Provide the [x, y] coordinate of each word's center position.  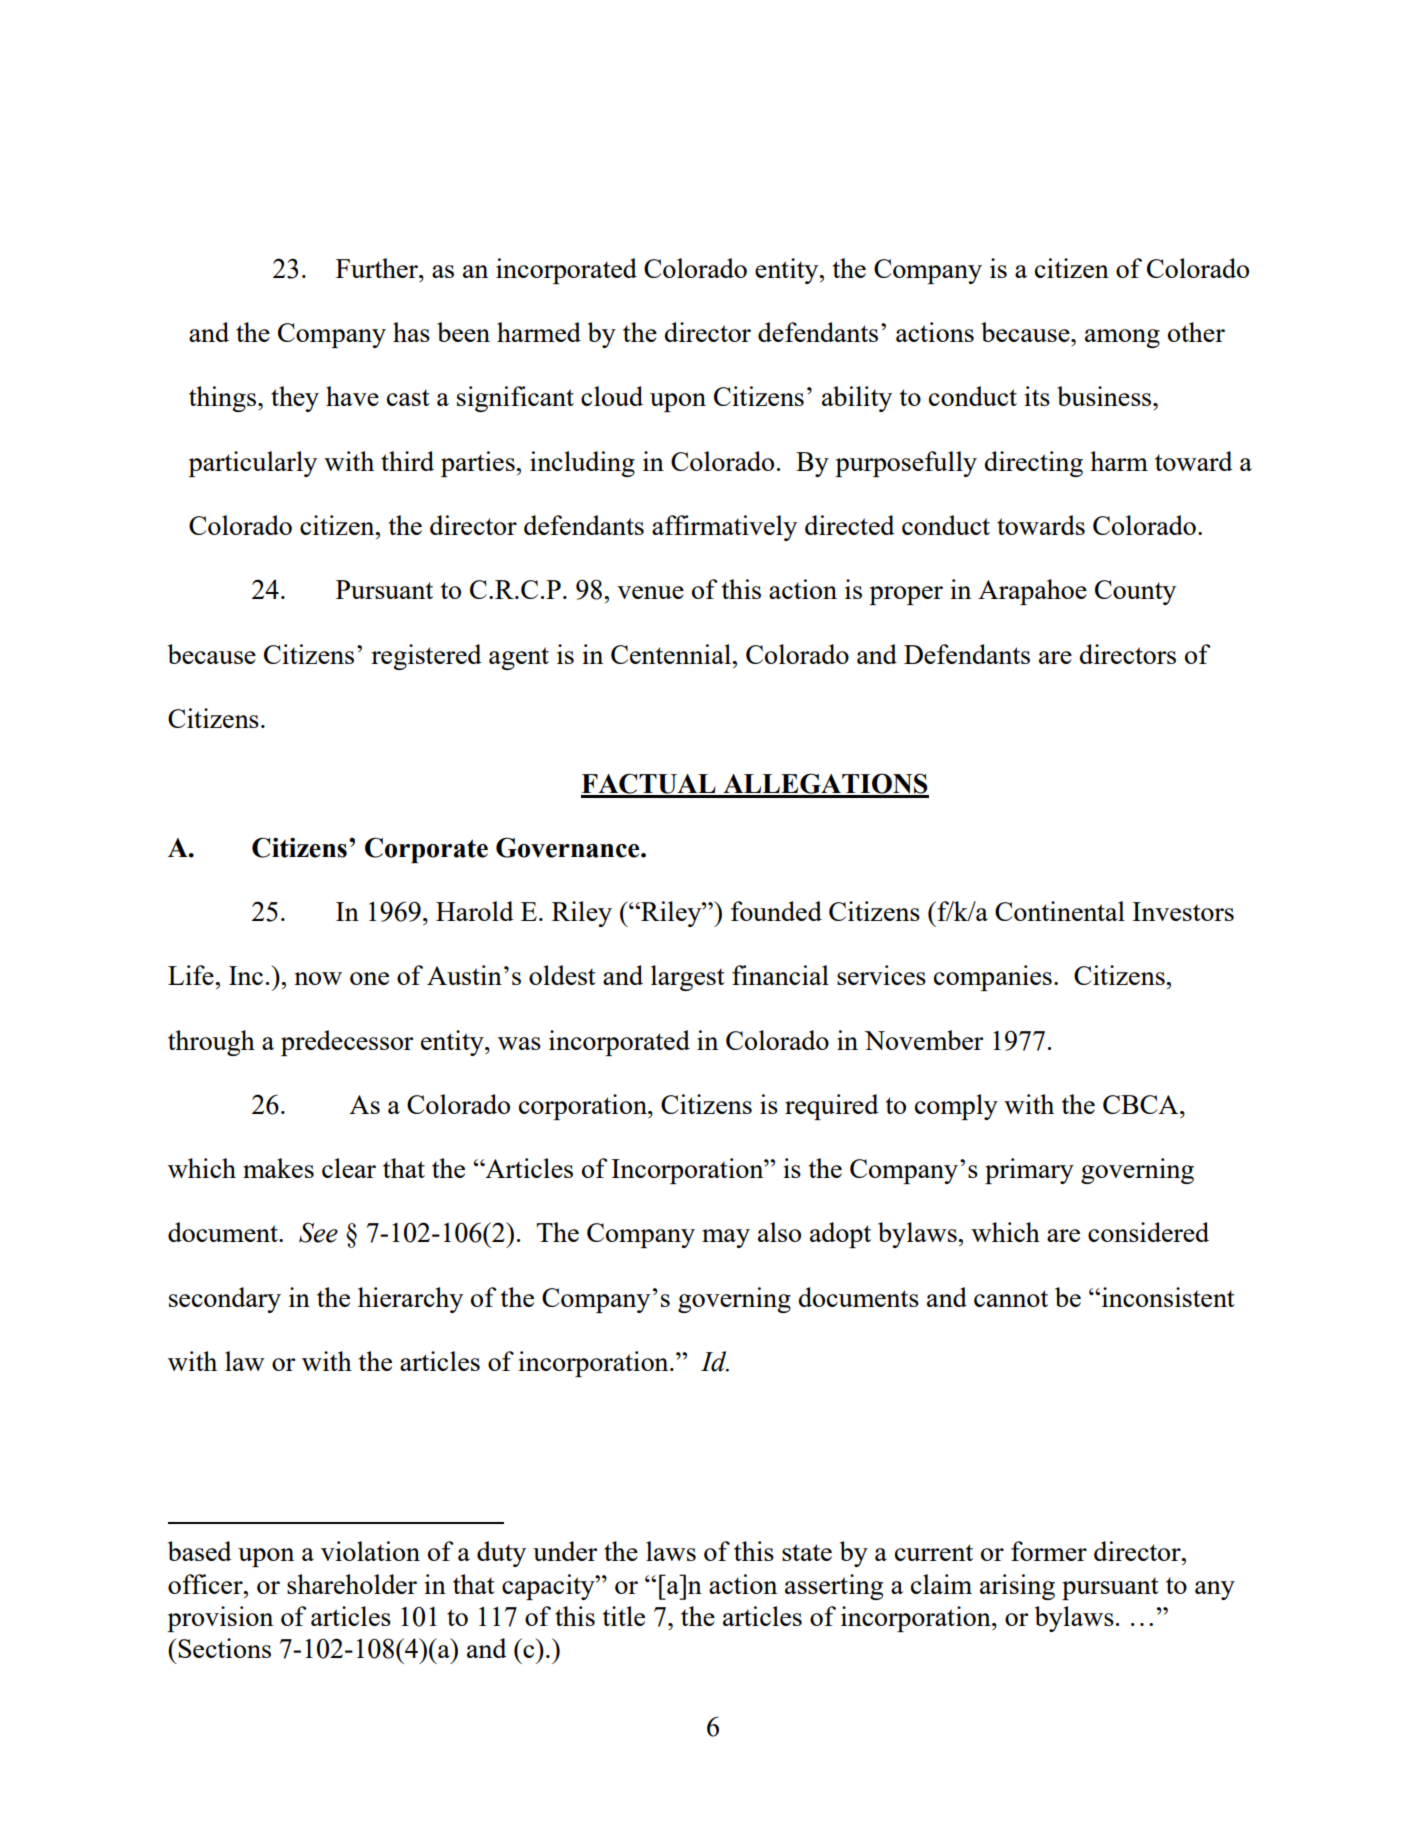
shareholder [352, 1584]
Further [378, 268]
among [1122, 338]
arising [1017, 1587]
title [624, 1616]
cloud [612, 396]
